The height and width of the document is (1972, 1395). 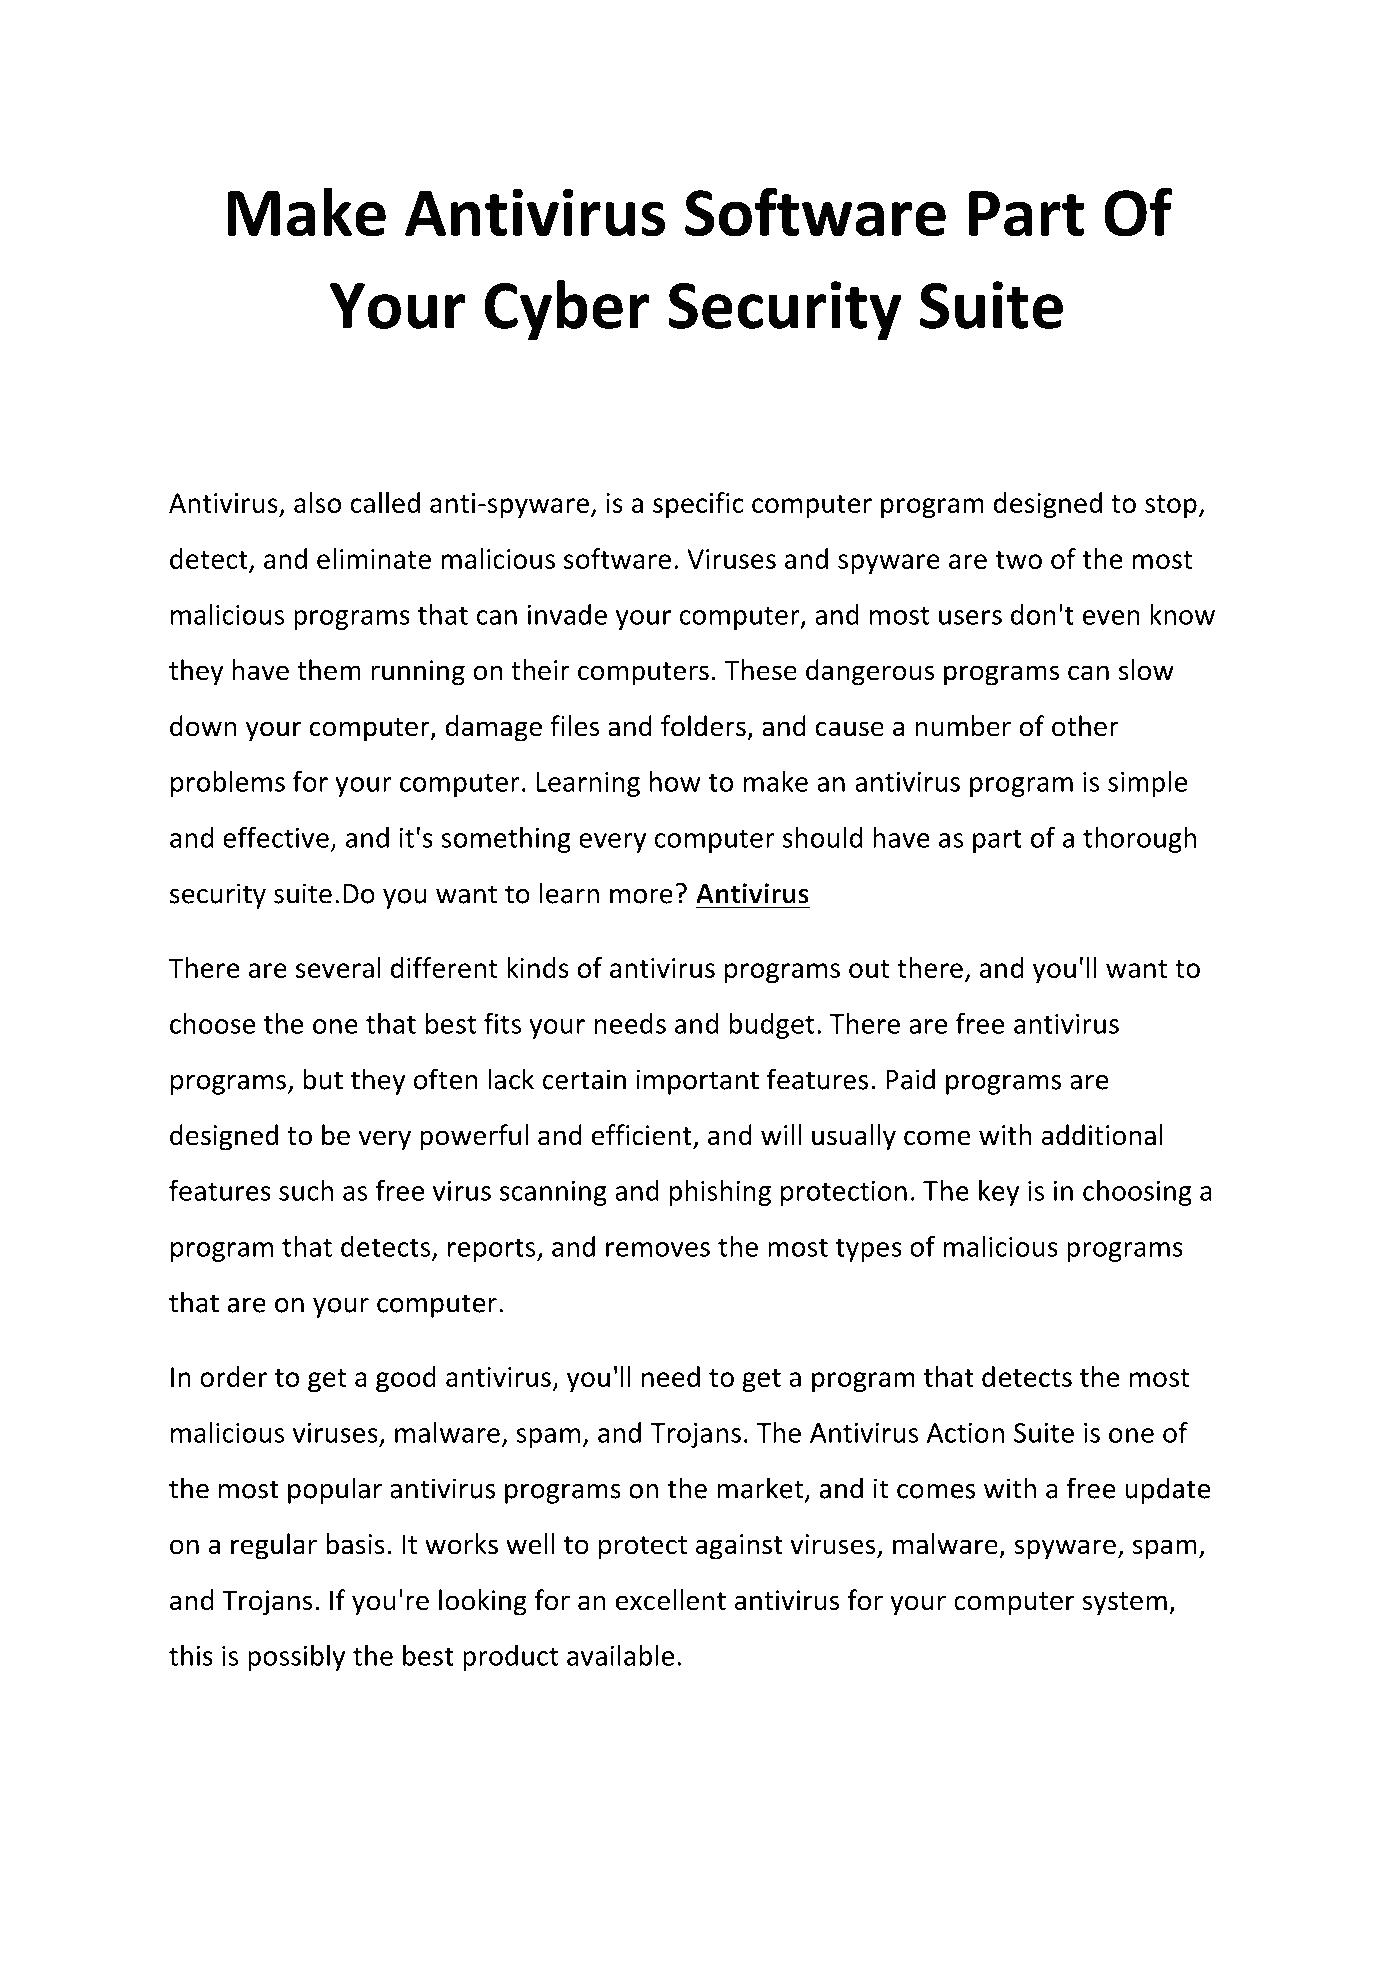 I want to click on Cyber, so click(x=567, y=310).
